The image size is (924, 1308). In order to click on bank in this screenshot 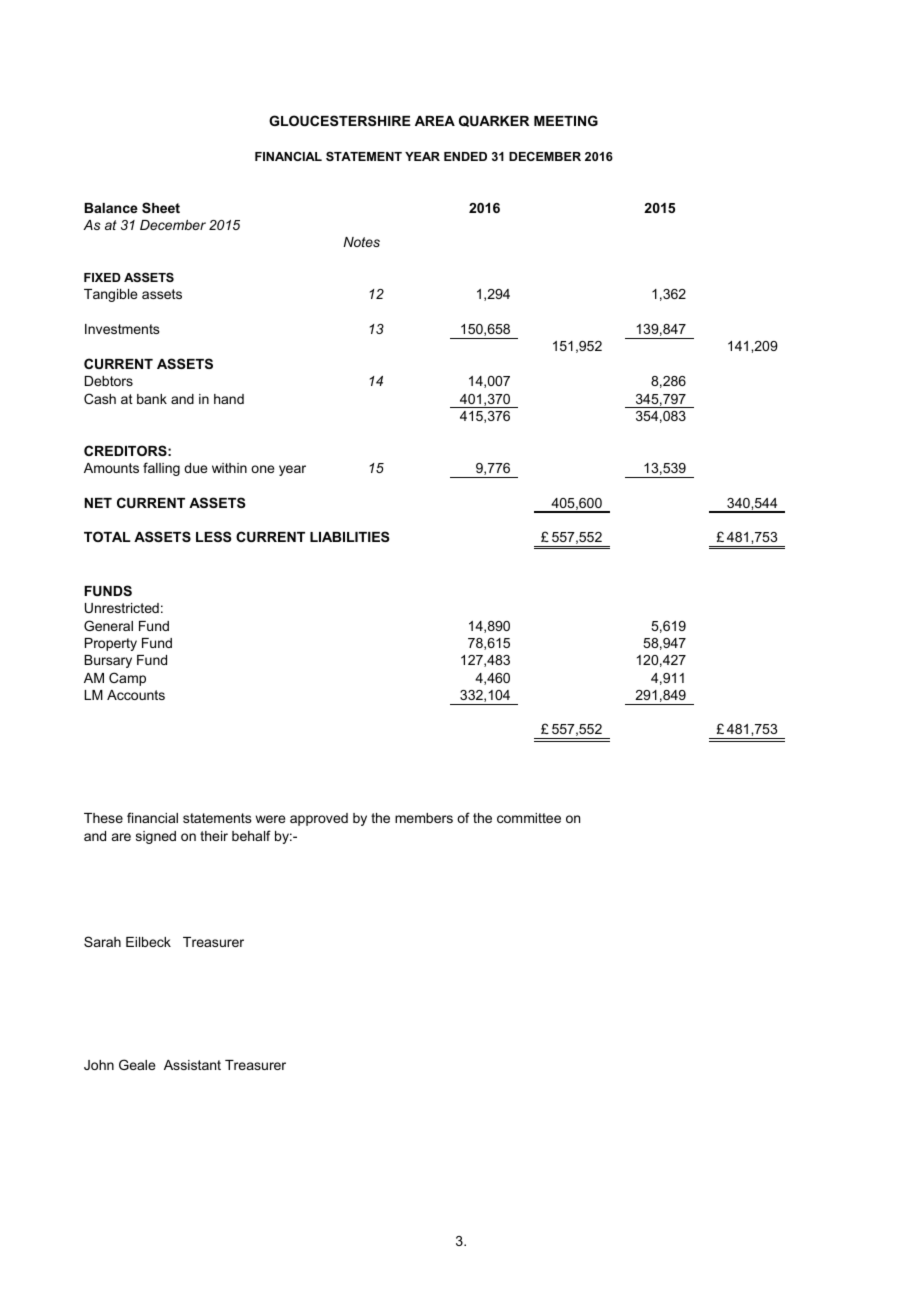, I will do `click(152, 399)`.
